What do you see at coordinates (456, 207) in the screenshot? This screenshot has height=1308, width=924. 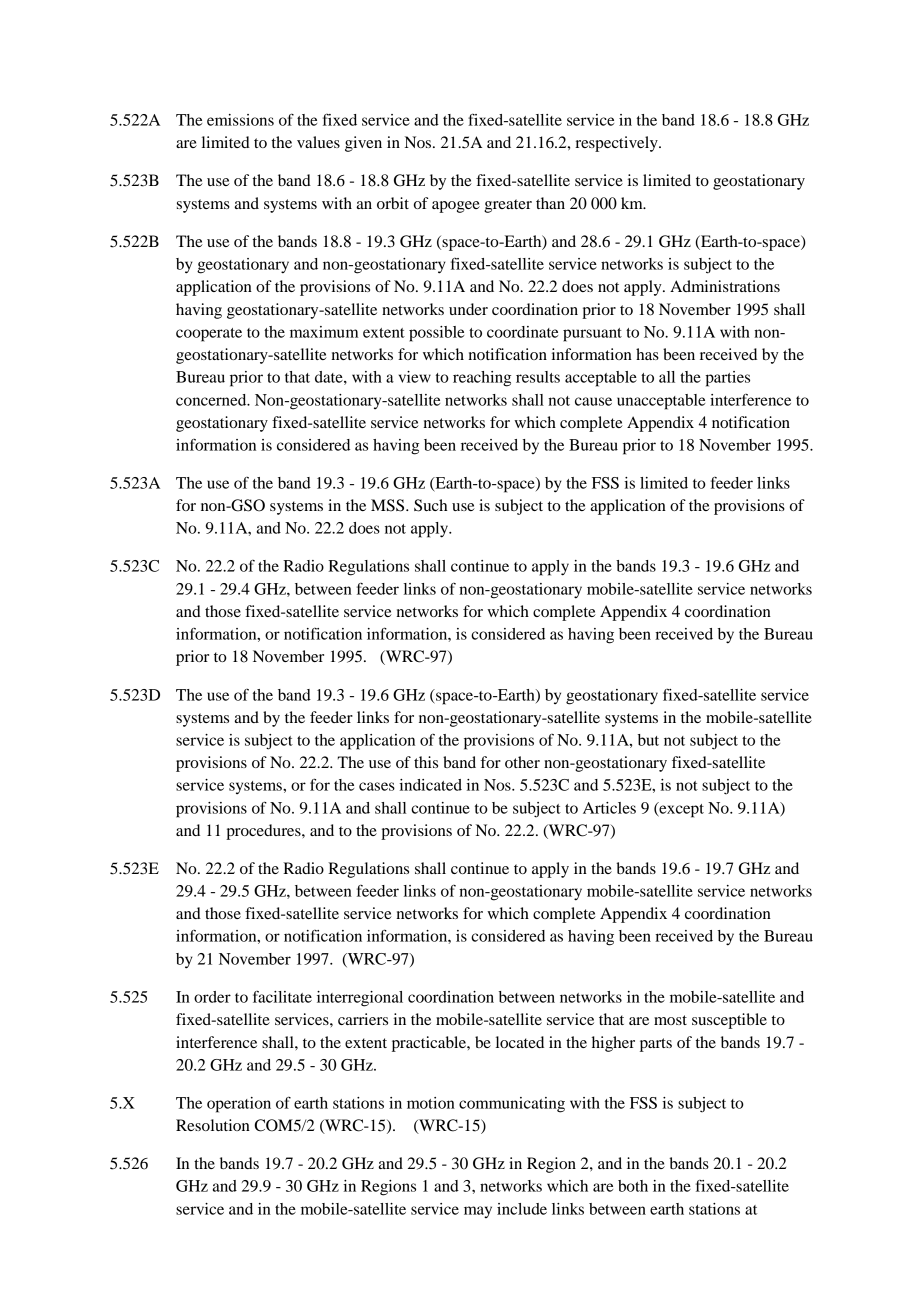 I see `apogee` at bounding box center [456, 207].
